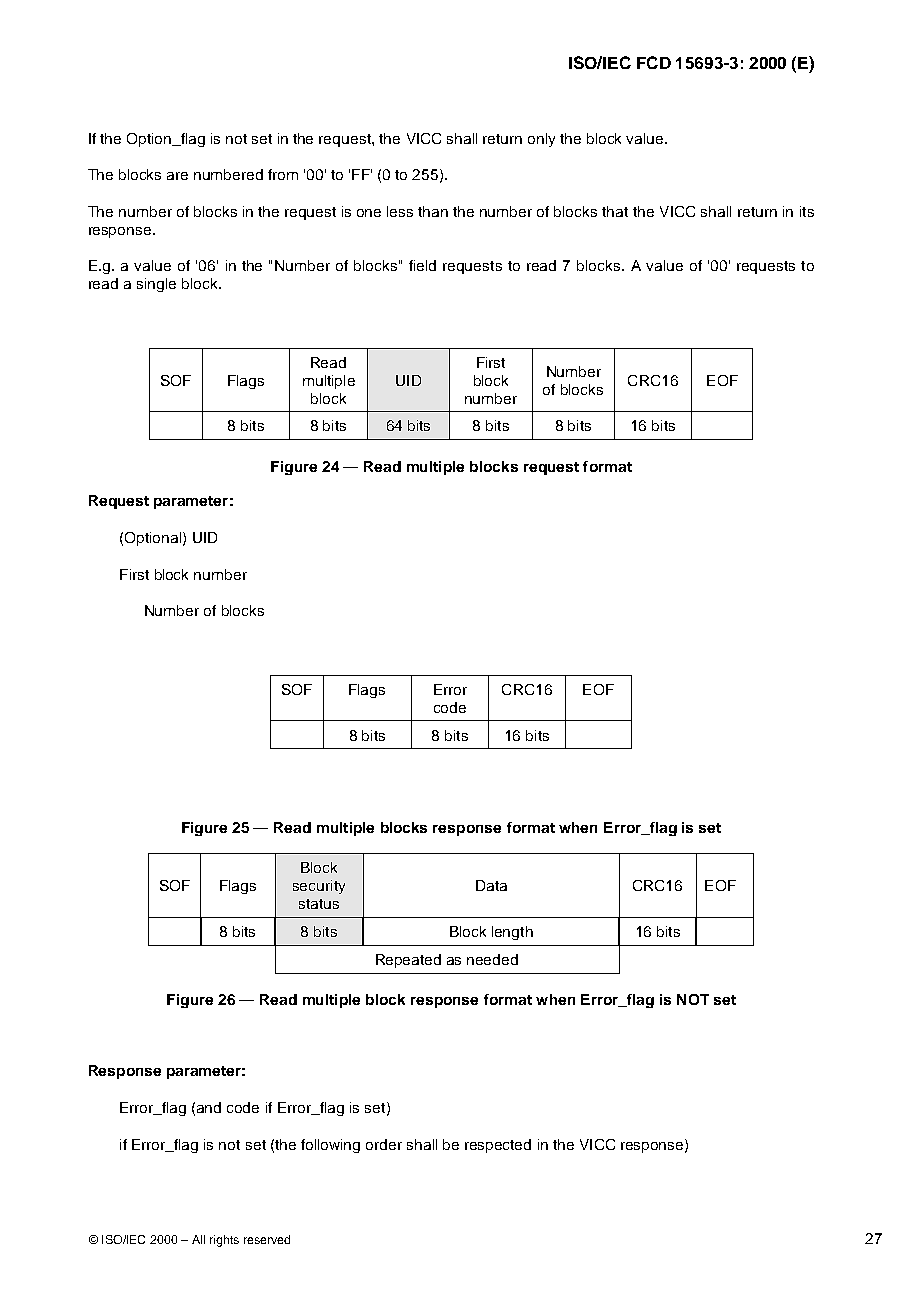  What do you see at coordinates (319, 904) in the document?
I see `status` at bounding box center [319, 904].
